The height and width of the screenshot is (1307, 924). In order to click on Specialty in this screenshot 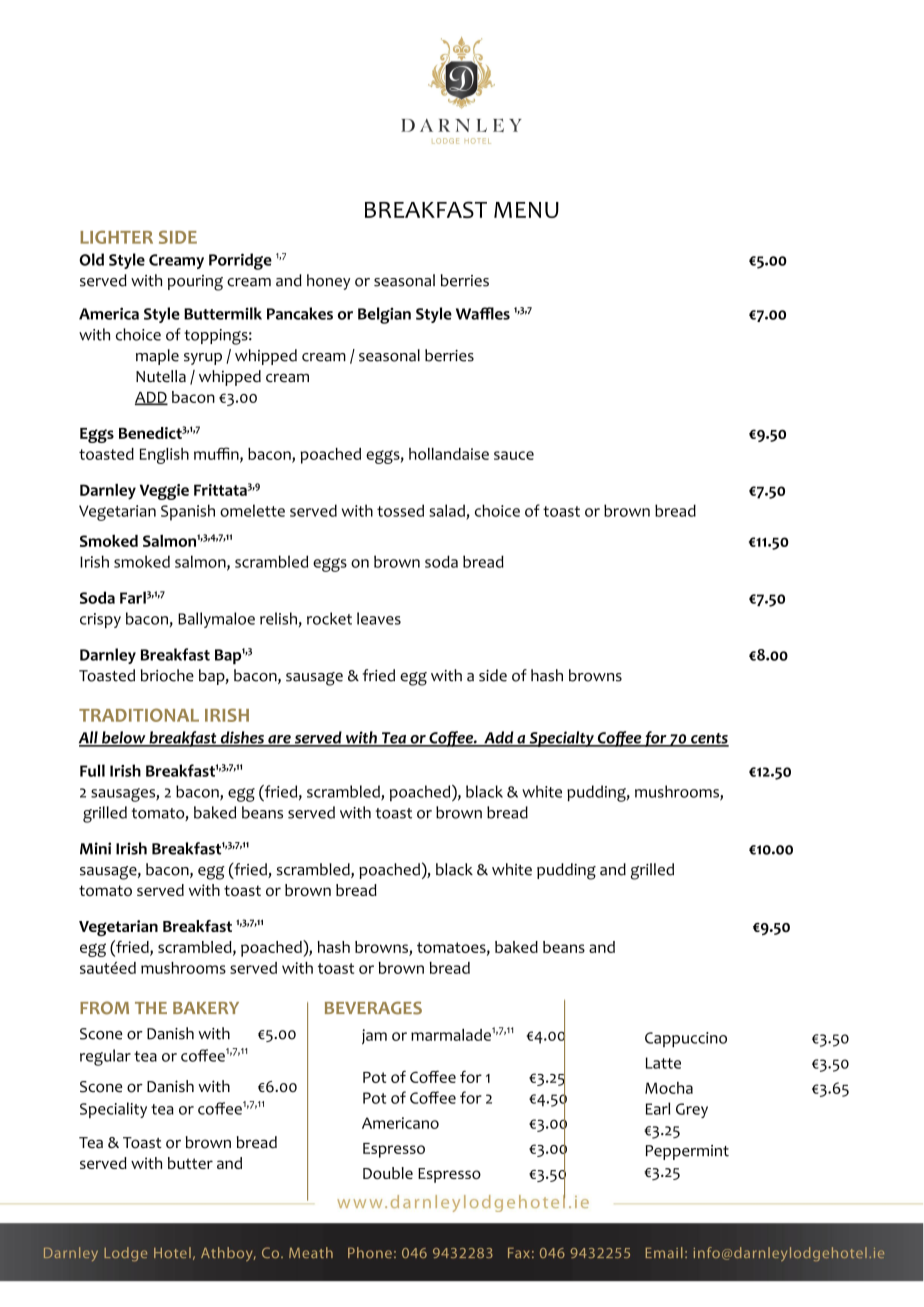, I will do `click(561, 739)`.
